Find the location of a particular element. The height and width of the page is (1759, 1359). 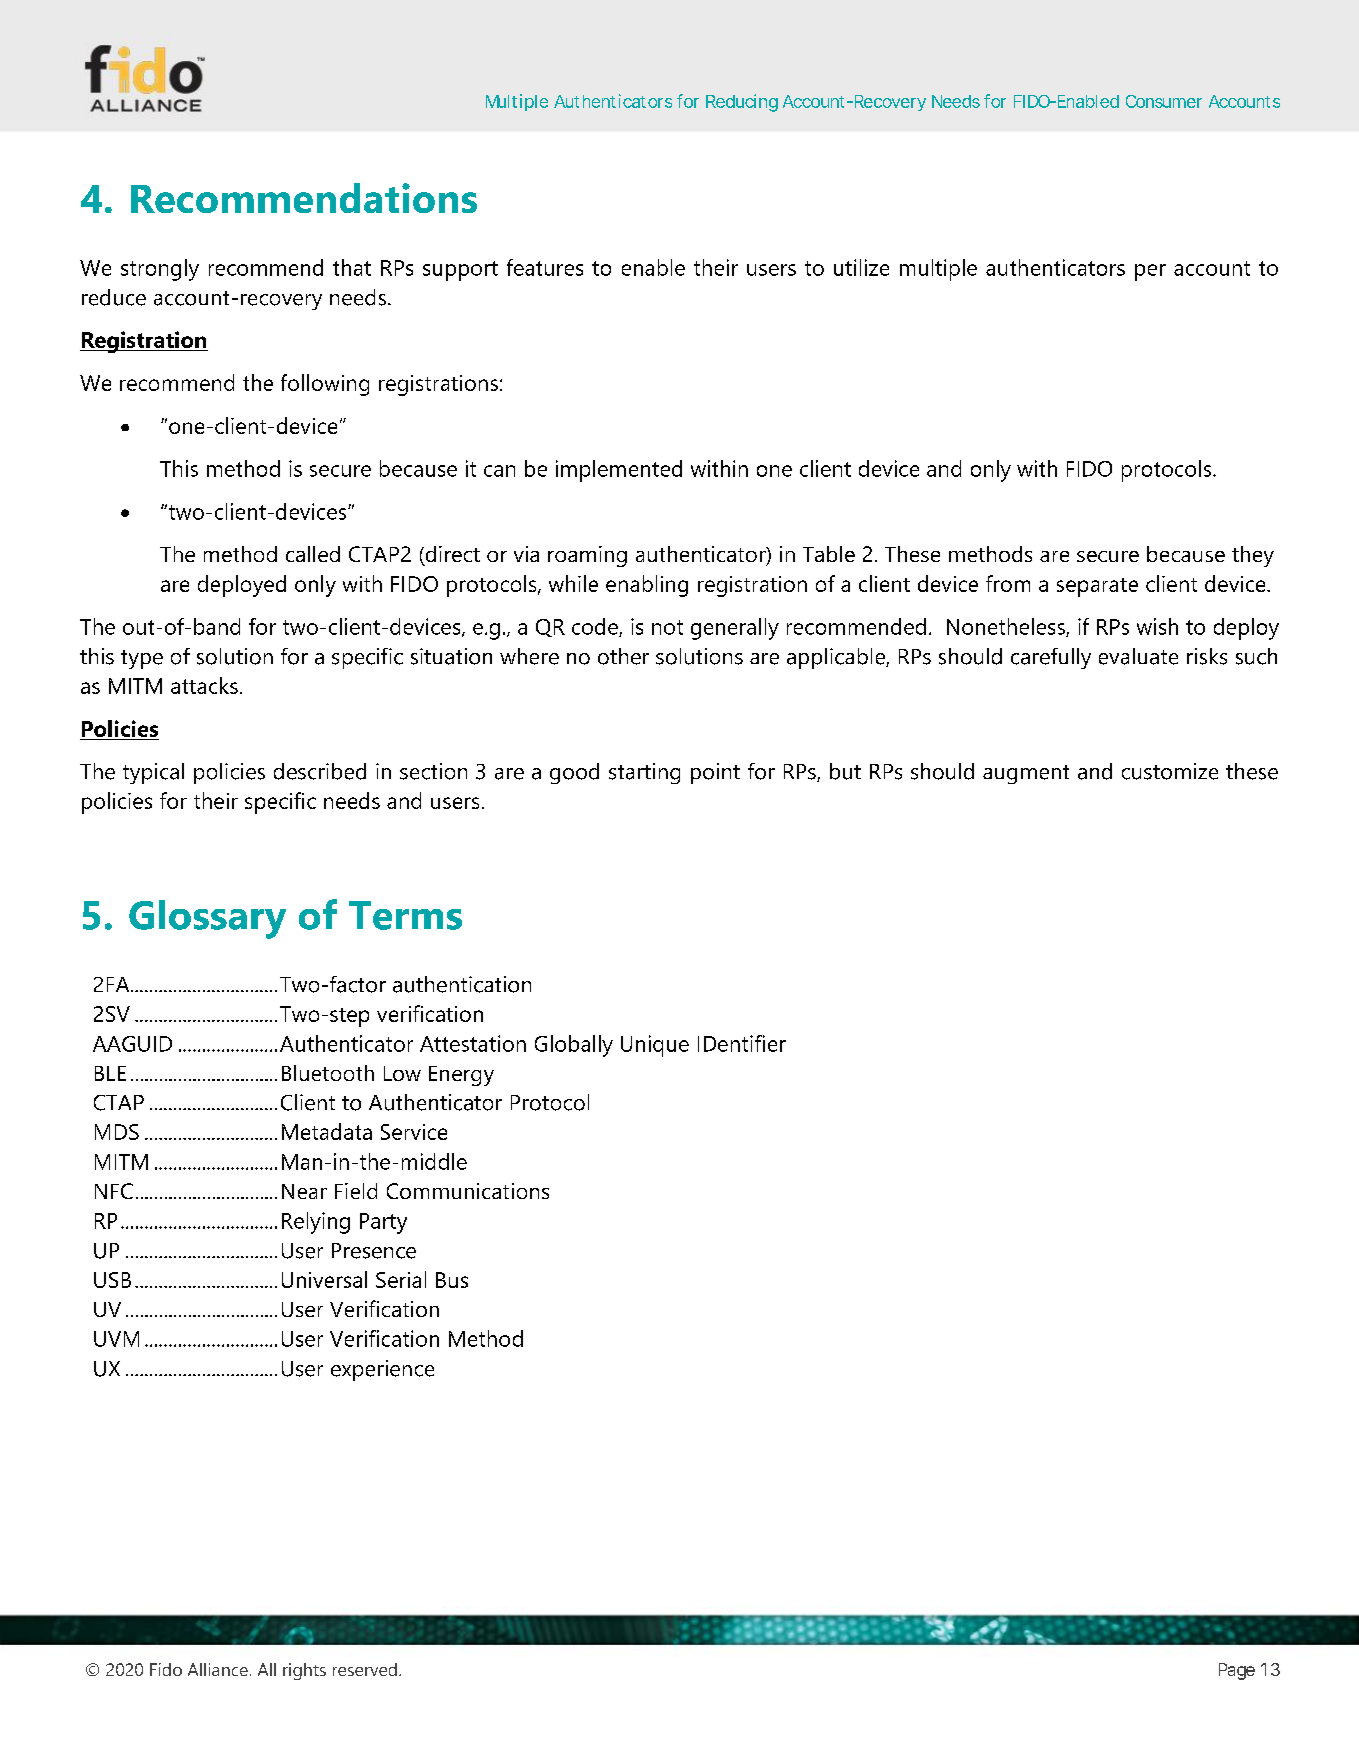

Consumer is located at coordinates (1164, 101).
